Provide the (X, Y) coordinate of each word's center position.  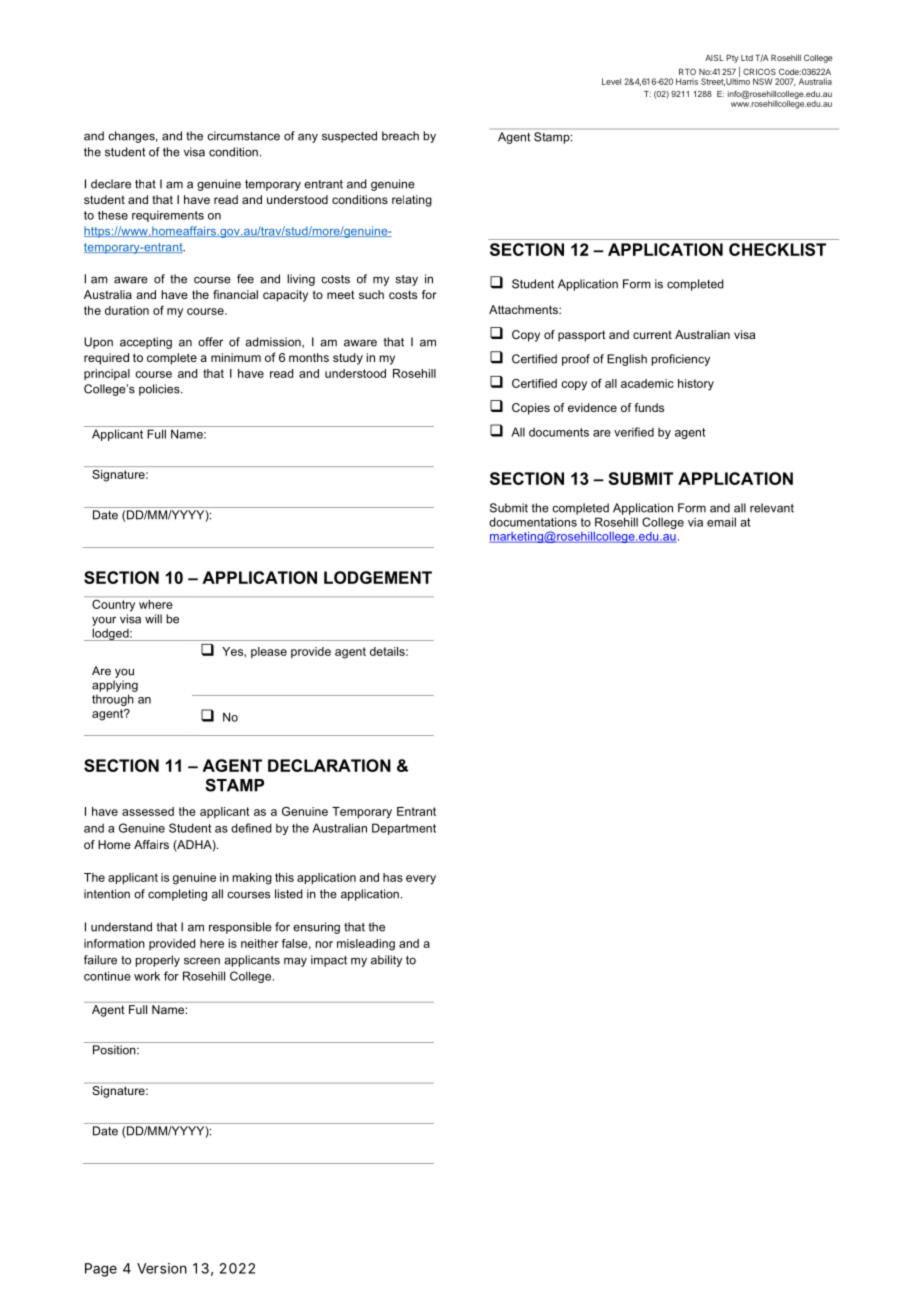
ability (386, 961)
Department (404, 829)
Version (162, 1268)
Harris (687, 81)
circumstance (243, 136)
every (421, 880)
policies (160, 390)
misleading (366, 945)
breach (400, 136)
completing (177, 895)
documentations (533, 522)
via (695, 522)
